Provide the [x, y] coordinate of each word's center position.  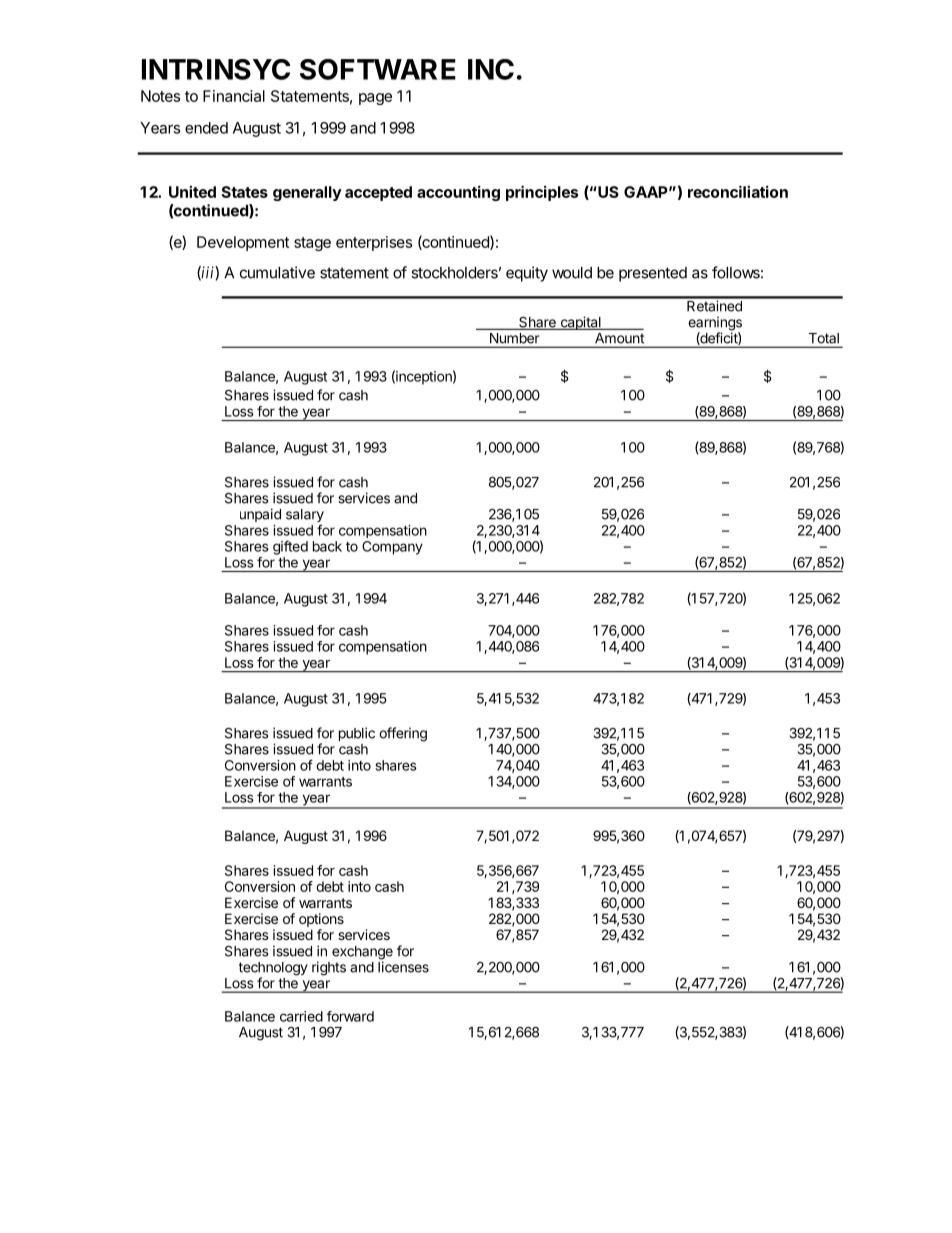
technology [273, 970]
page [375, 99]
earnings [715, 324]
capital [580, 323]
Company [392, 548]
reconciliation [738, 191]
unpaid [260, 515]
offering [403, 734]
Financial [234, 96]
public [357, 734]
